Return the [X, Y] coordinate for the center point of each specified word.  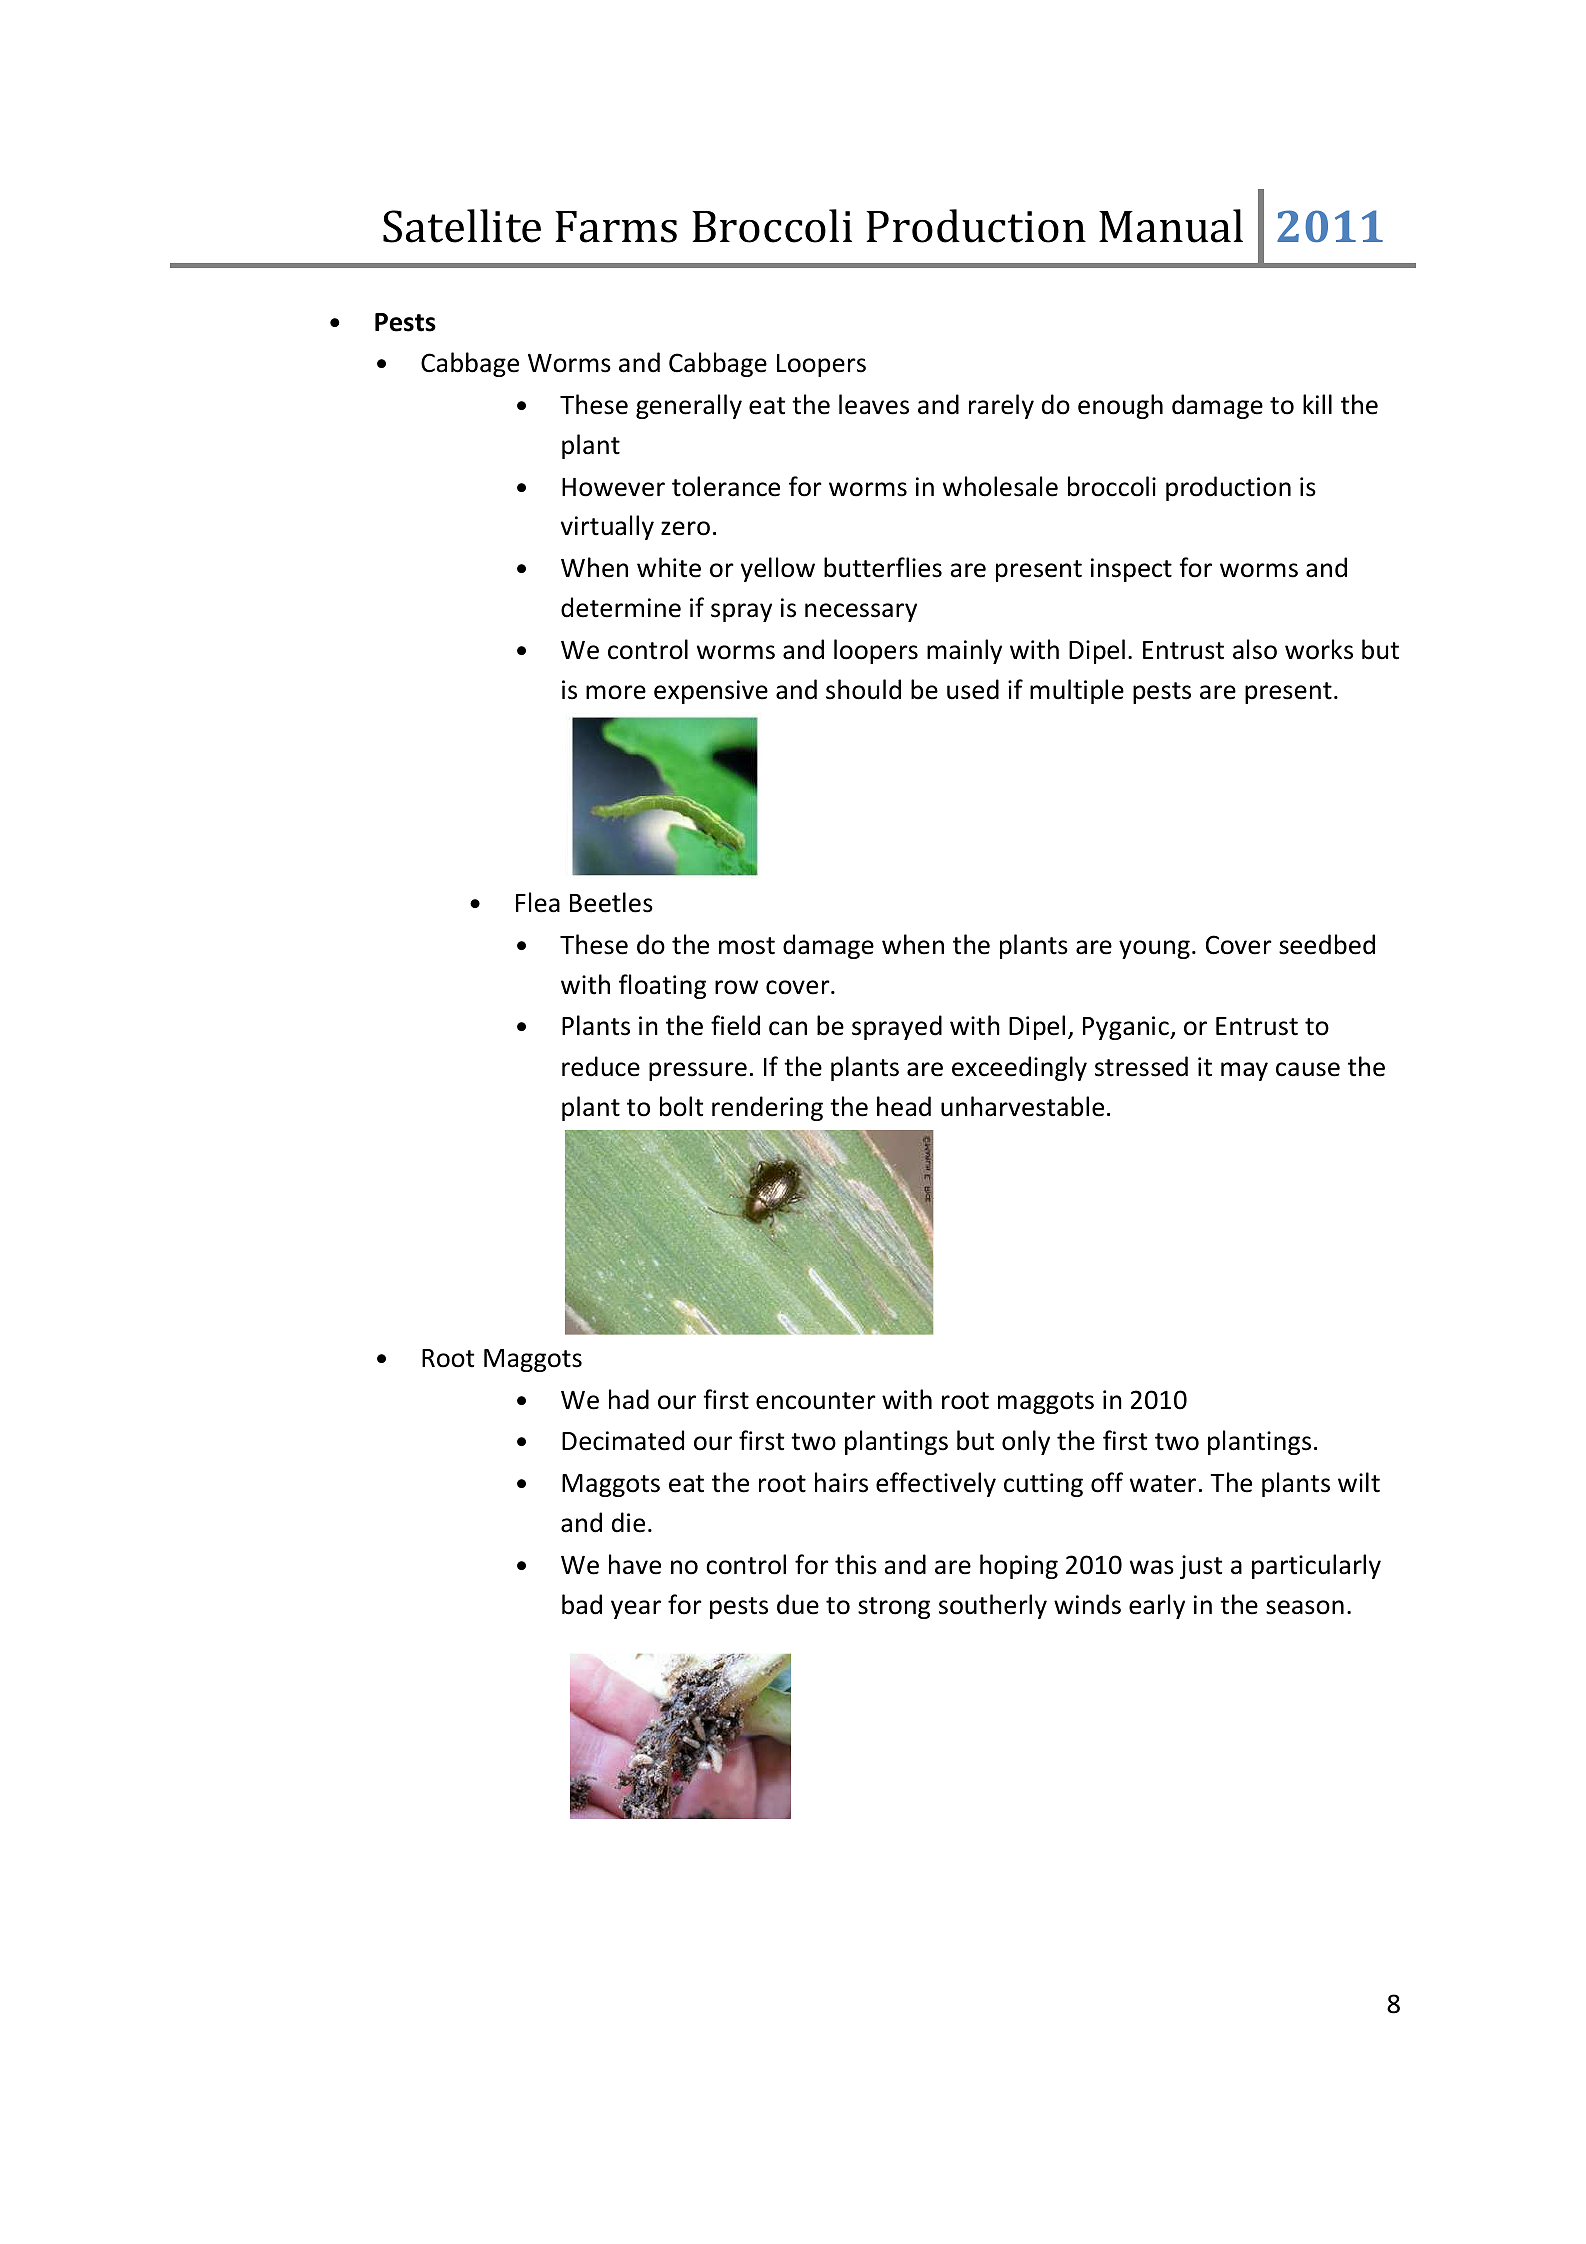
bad [582, 1604]
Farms [616, 227]
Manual [1171, 226]
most [747, 946]
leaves [874, 404]
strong [894, 1608]
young [1154, 949]
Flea [538, 902]
